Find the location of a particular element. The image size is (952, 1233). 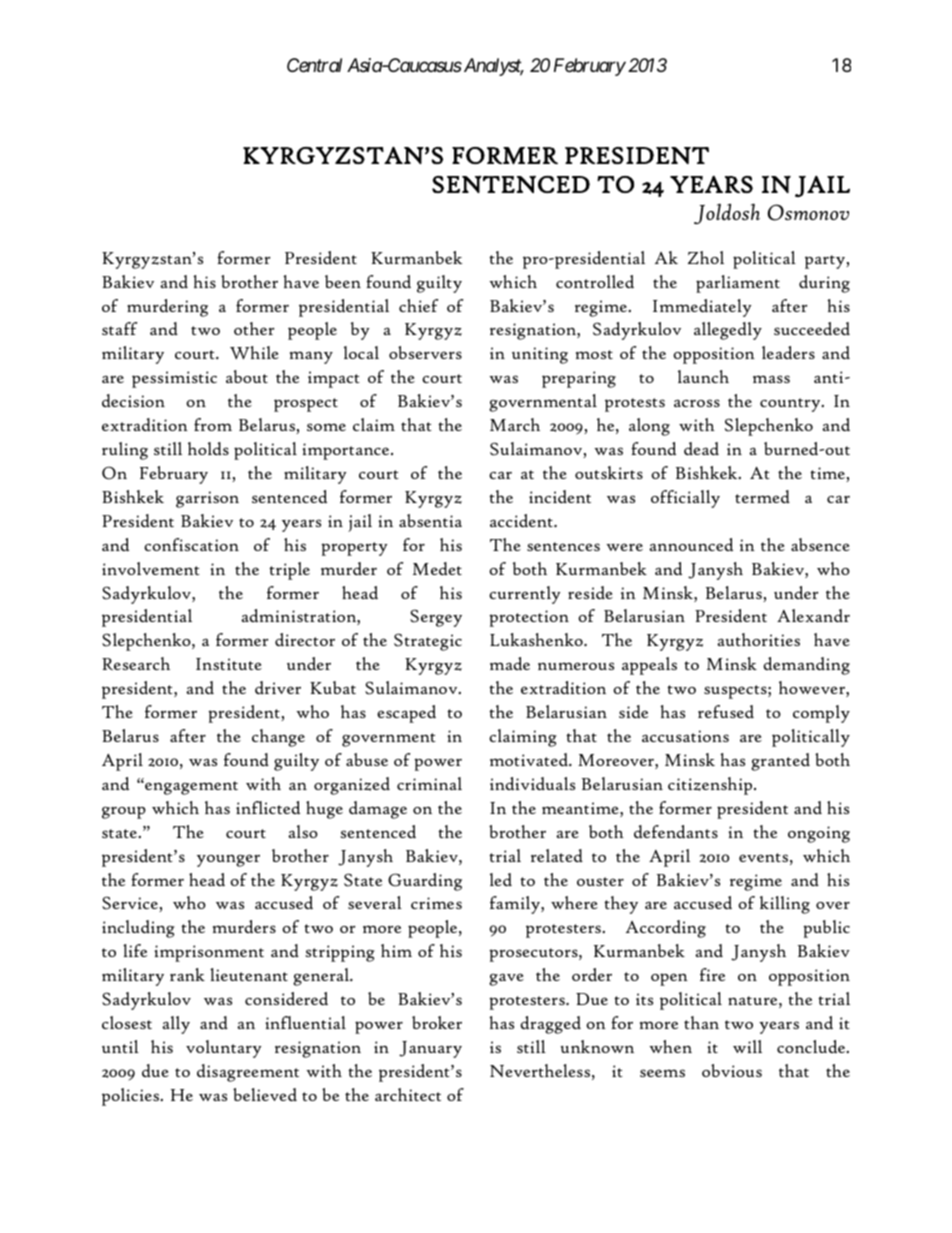

voluntary is located at coordinates (224, 1049).
